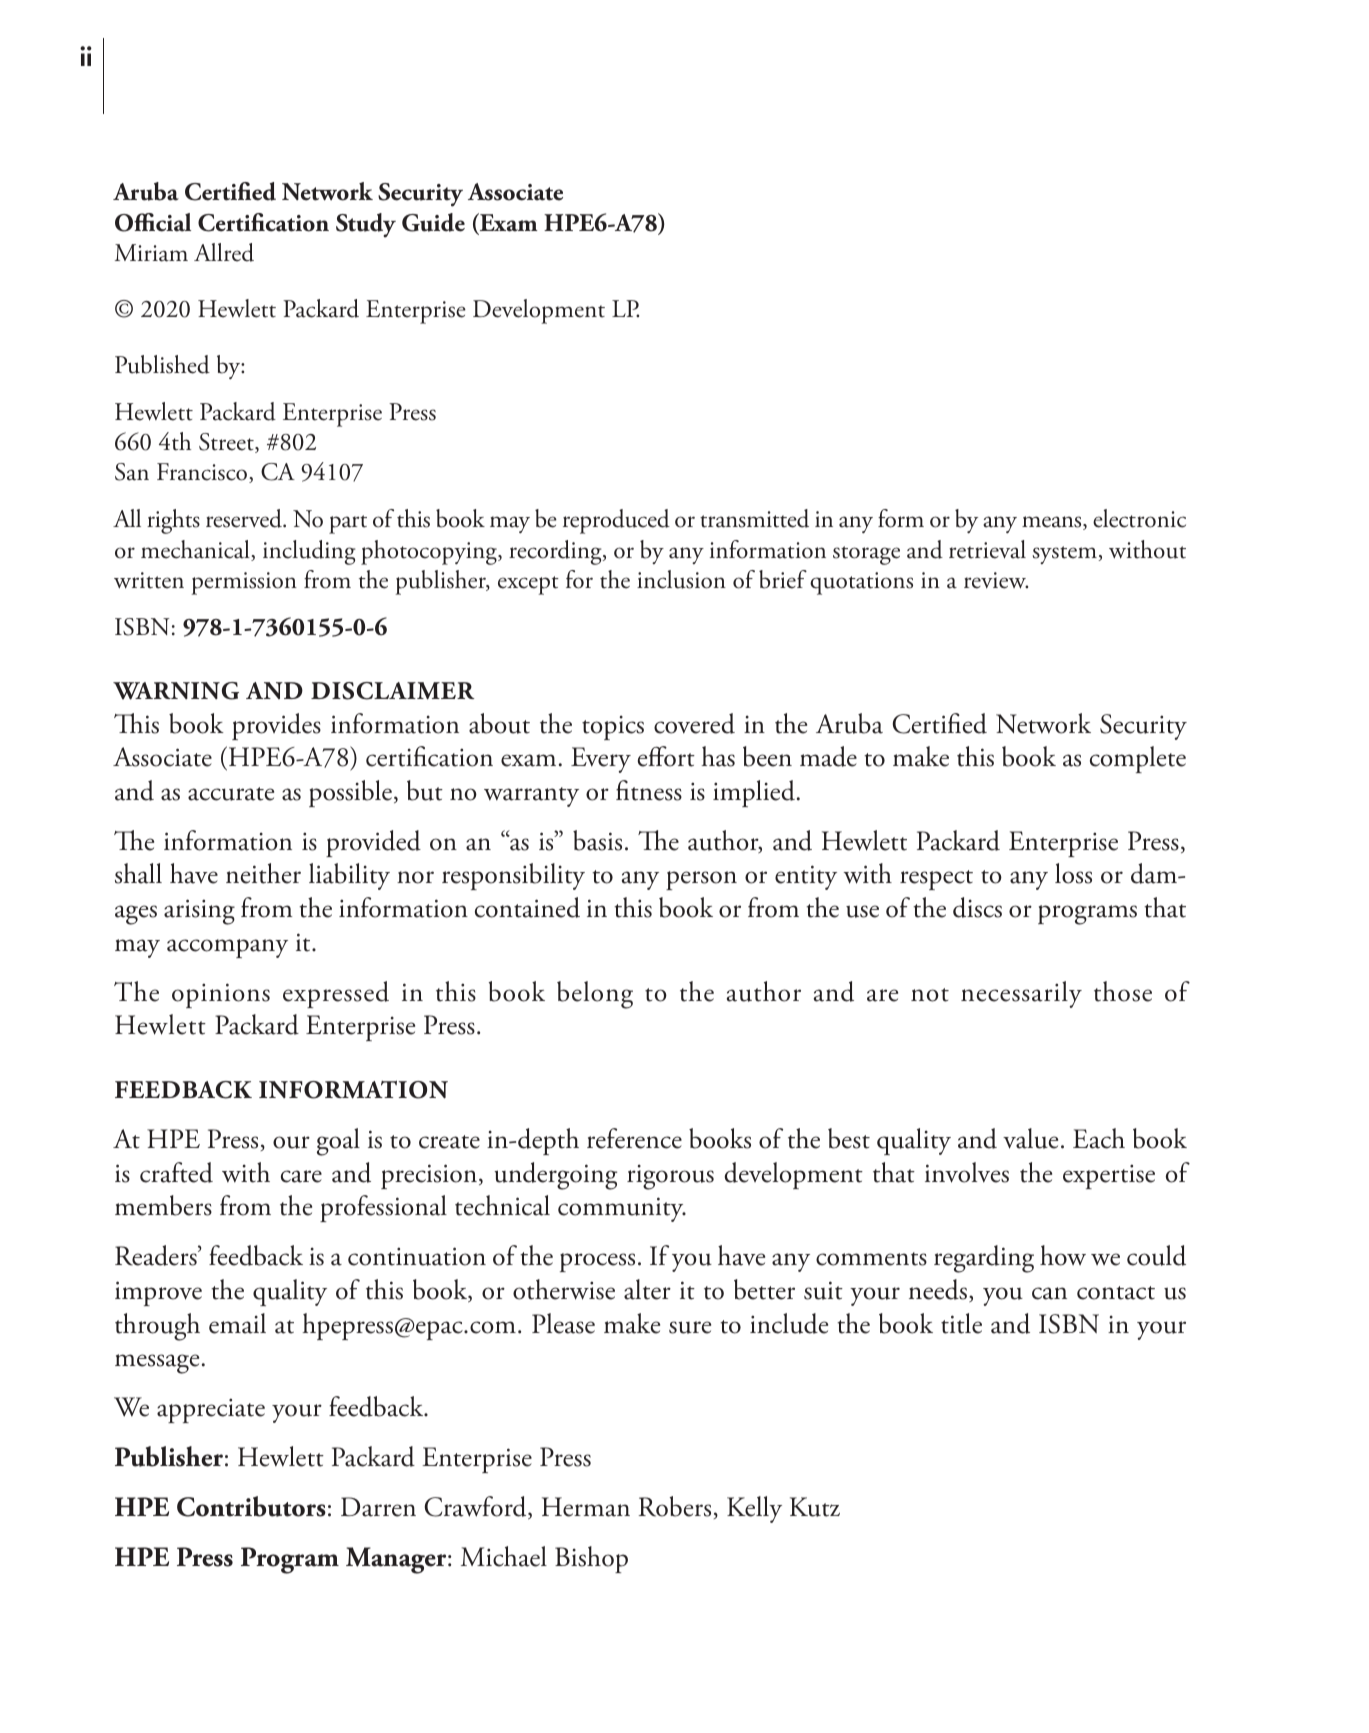  I want to click on inclusion, so click(681, 579).
